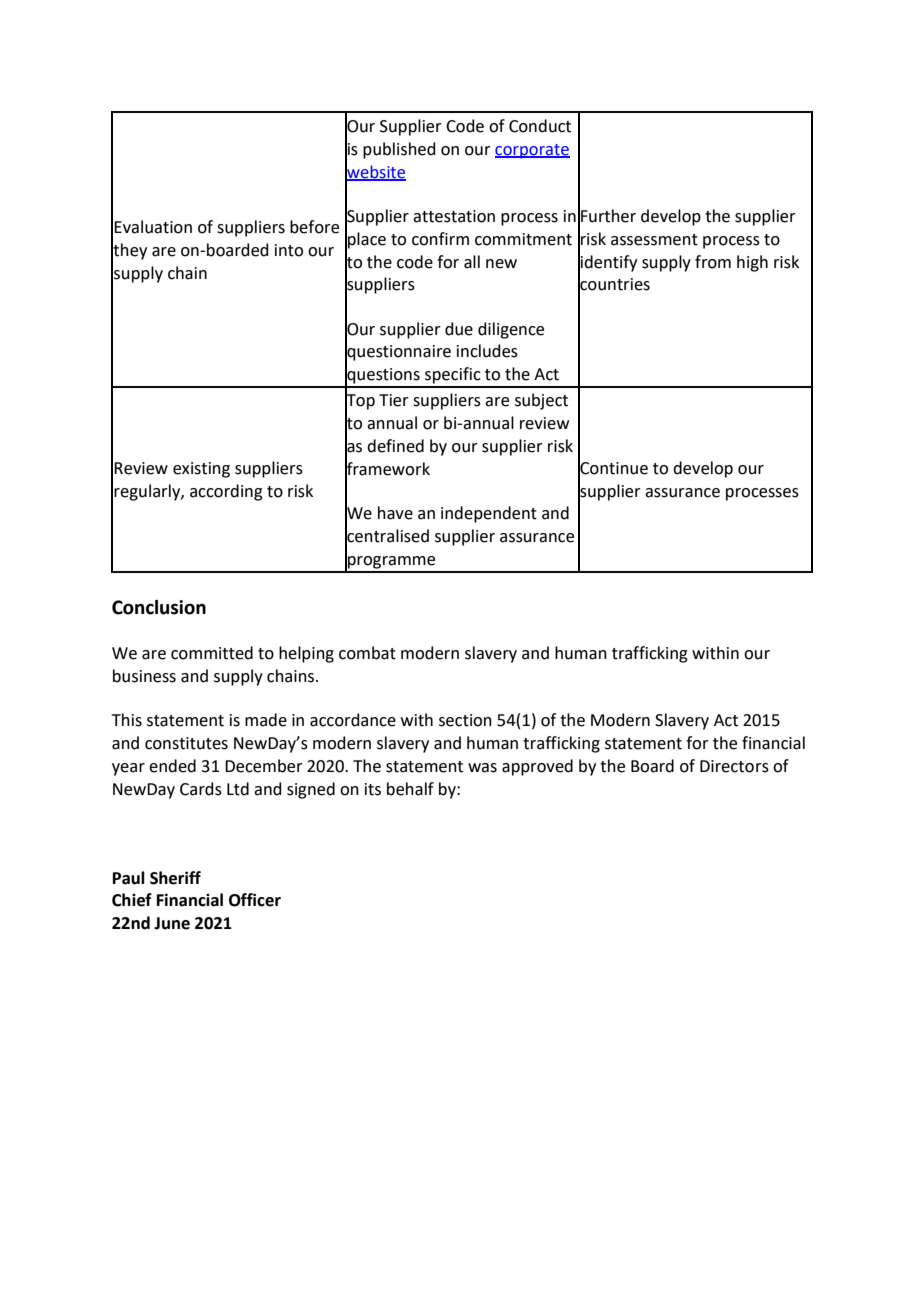 The width and height of the image is (924, 1308). What do you see at coordinates (399, 150) in the image?
I see `published` at bounding box center [399, 150].
